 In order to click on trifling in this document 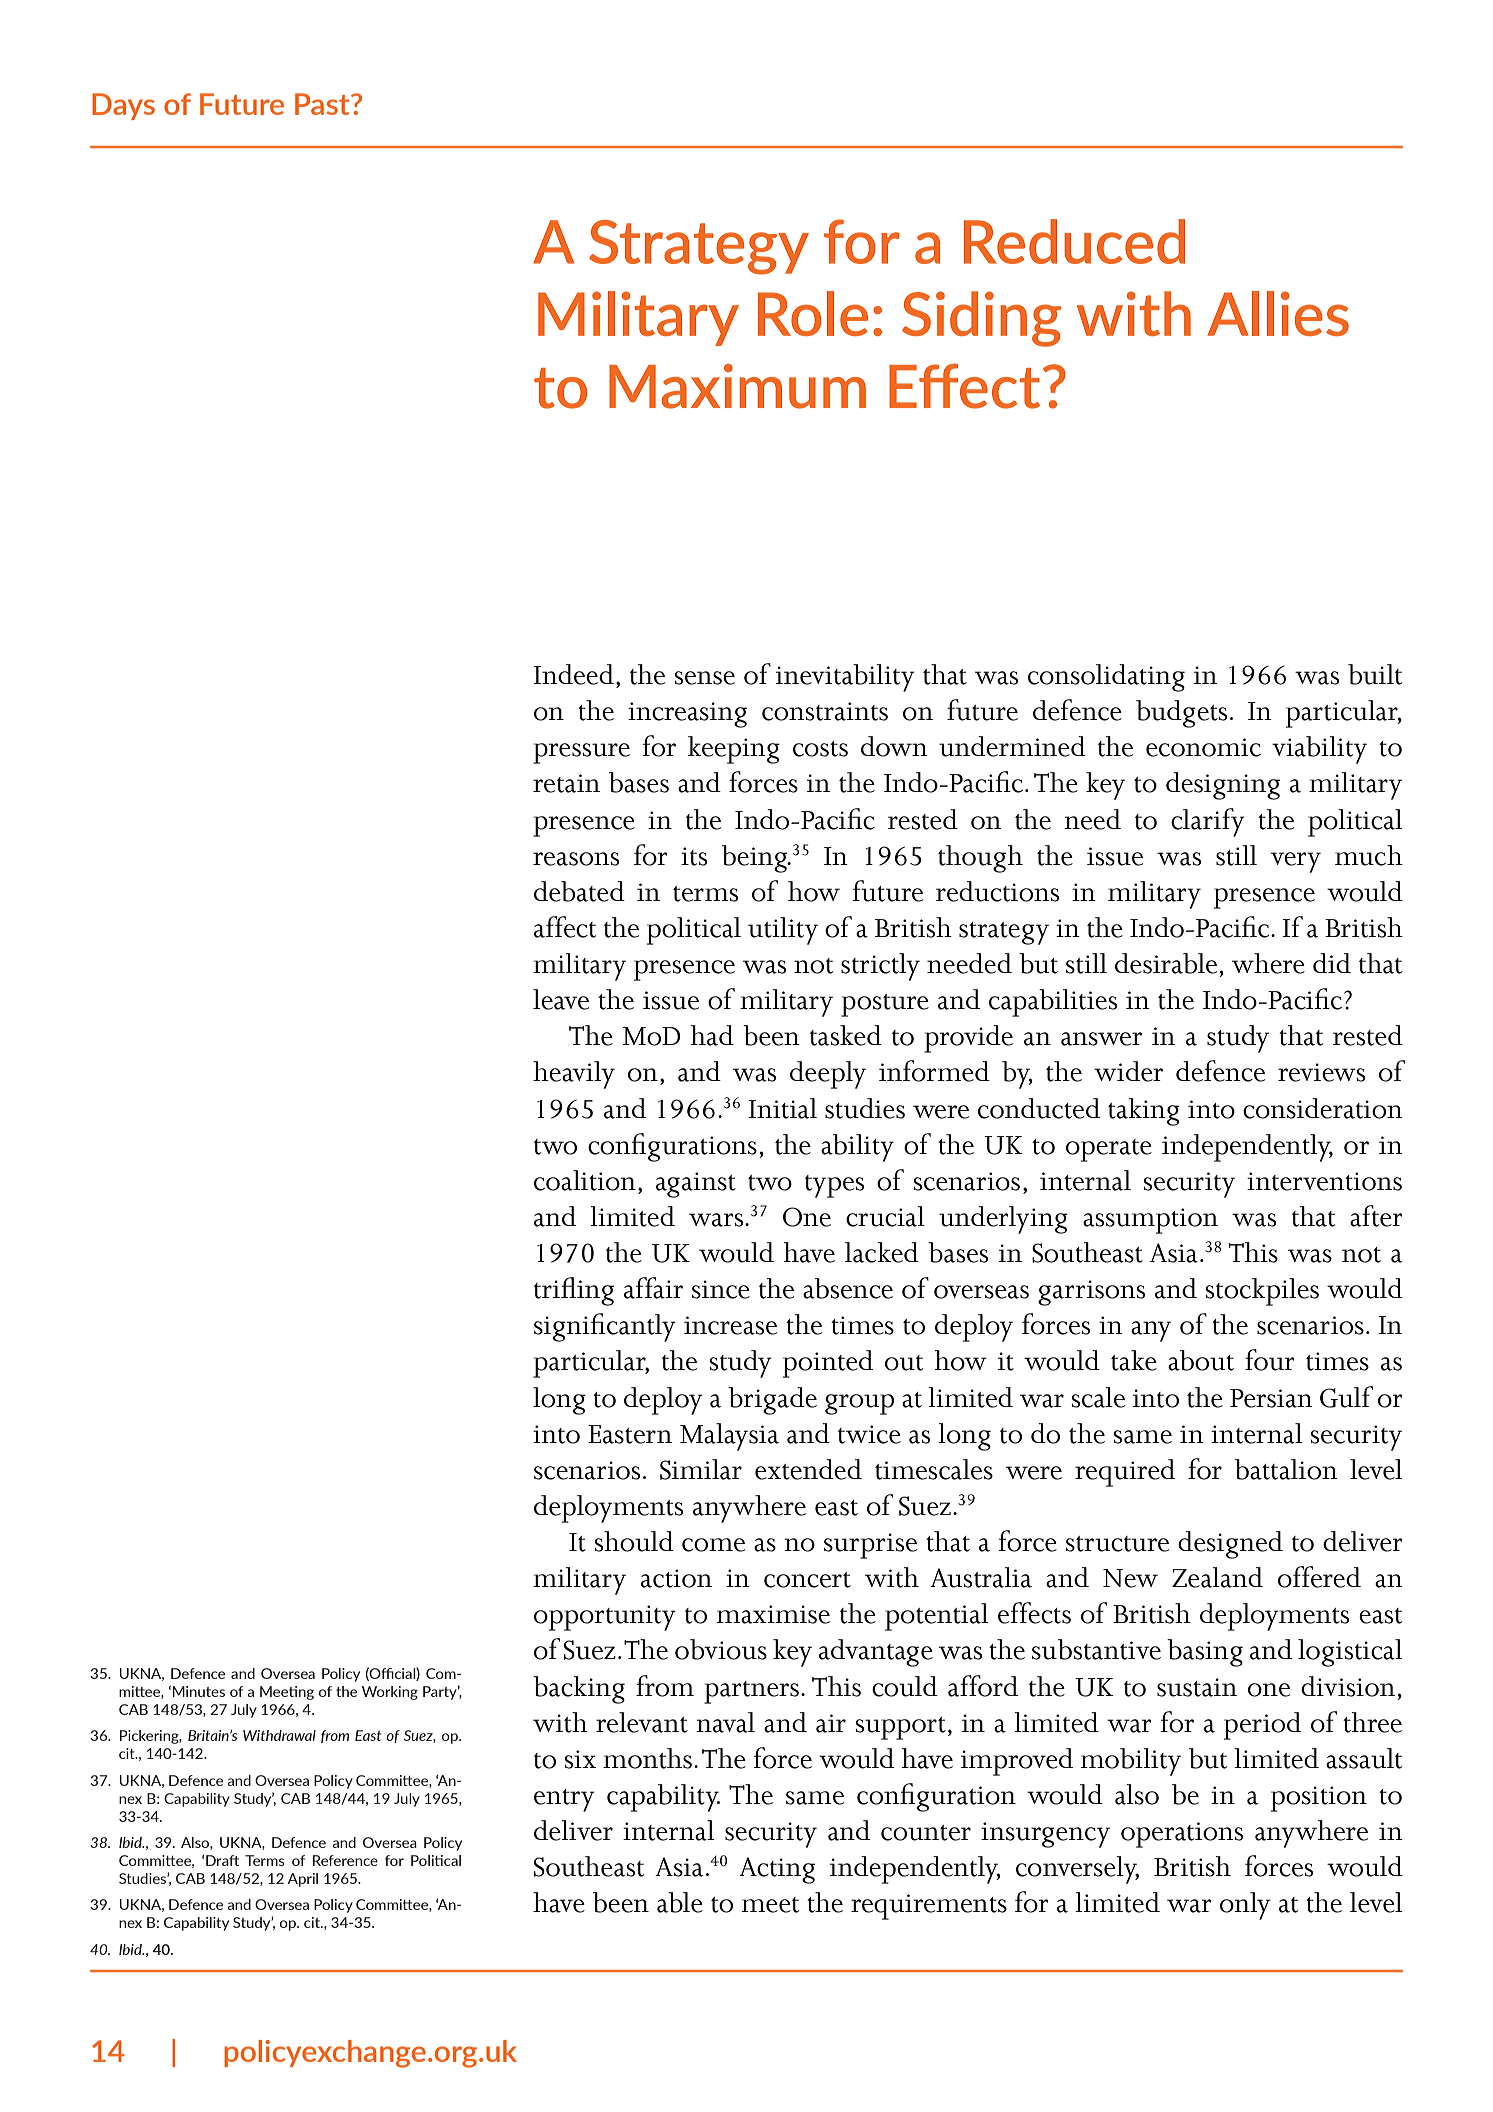, I will do `click(574, 1291)`.
